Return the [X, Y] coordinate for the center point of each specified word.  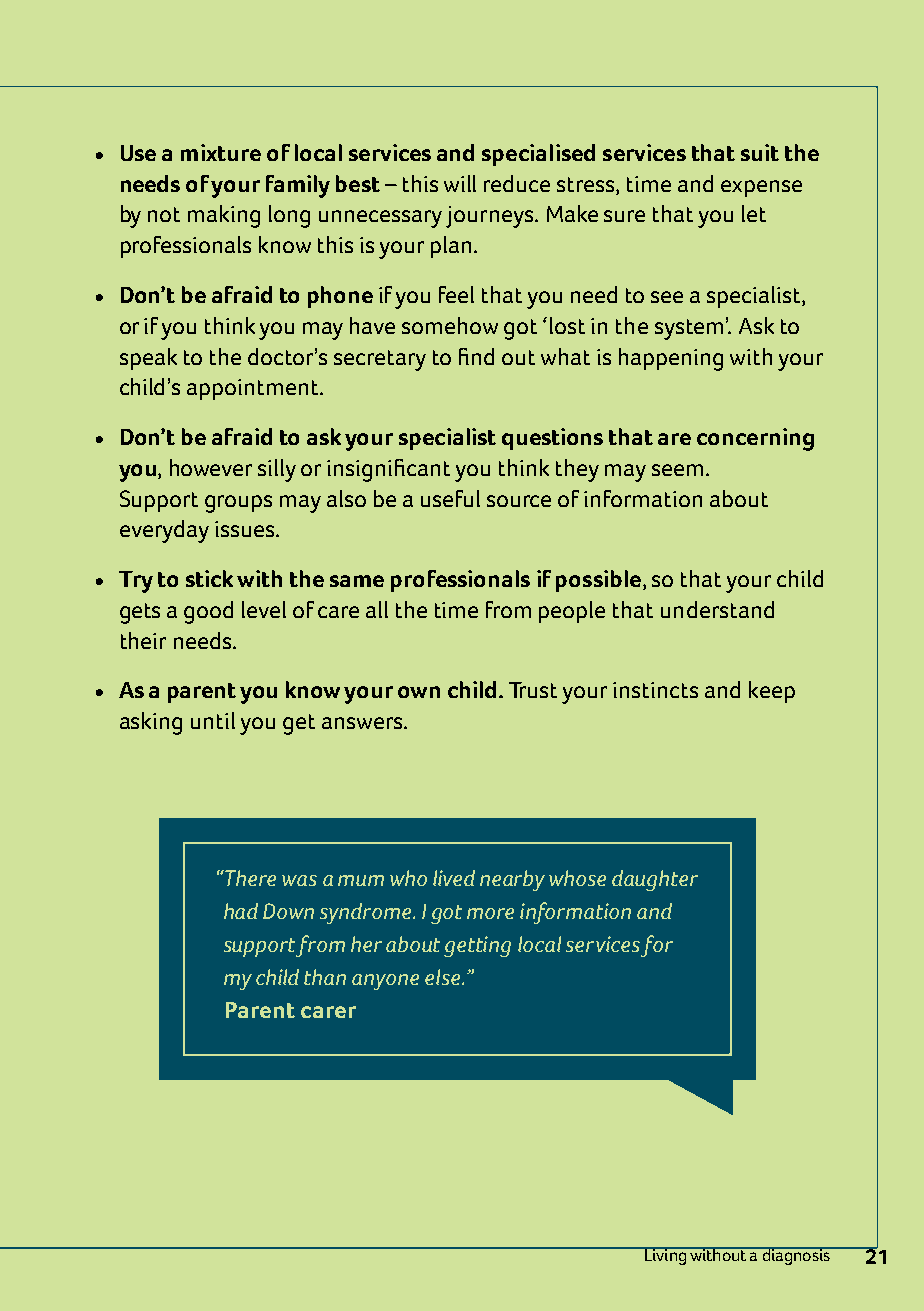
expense [761, 188]
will [460, 183]
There [249, 878]
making [224, 216]
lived [454, 878]
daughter [655, 880]
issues [246, 529]
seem [677, 470]
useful [450, 498]
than [325, 977]
